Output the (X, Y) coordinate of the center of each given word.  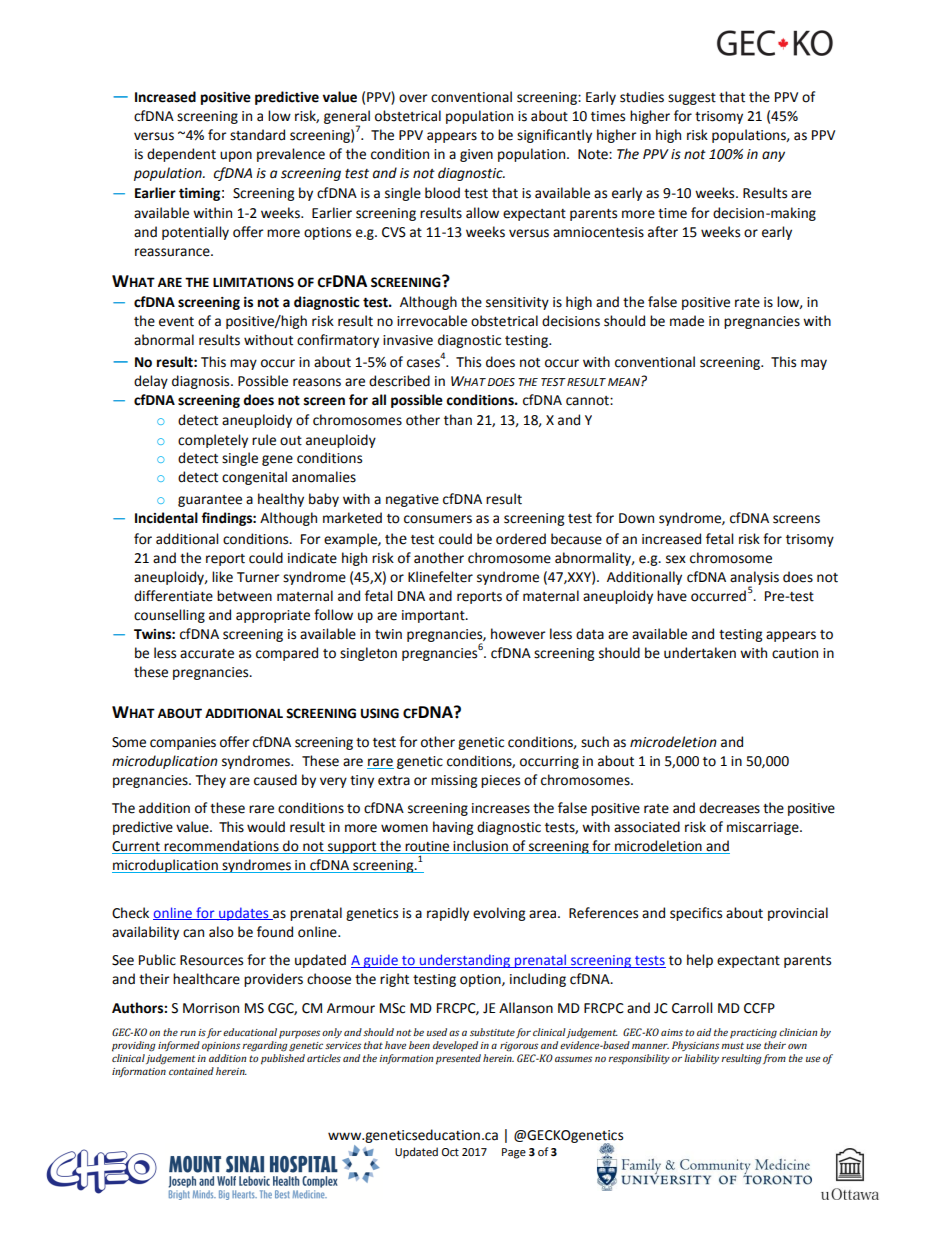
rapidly (448, 914)
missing (454, 781)
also (221, 932)
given (476, 155)
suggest (692, 99)
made (687, 321)
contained (191, 1071)
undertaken (700, 653)
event (176, 322)
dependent (181, 155)
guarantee (210, 501)
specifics (696, 914)
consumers (438, 519)
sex (676, 559)
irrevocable (432, 321)
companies (183, 743)
